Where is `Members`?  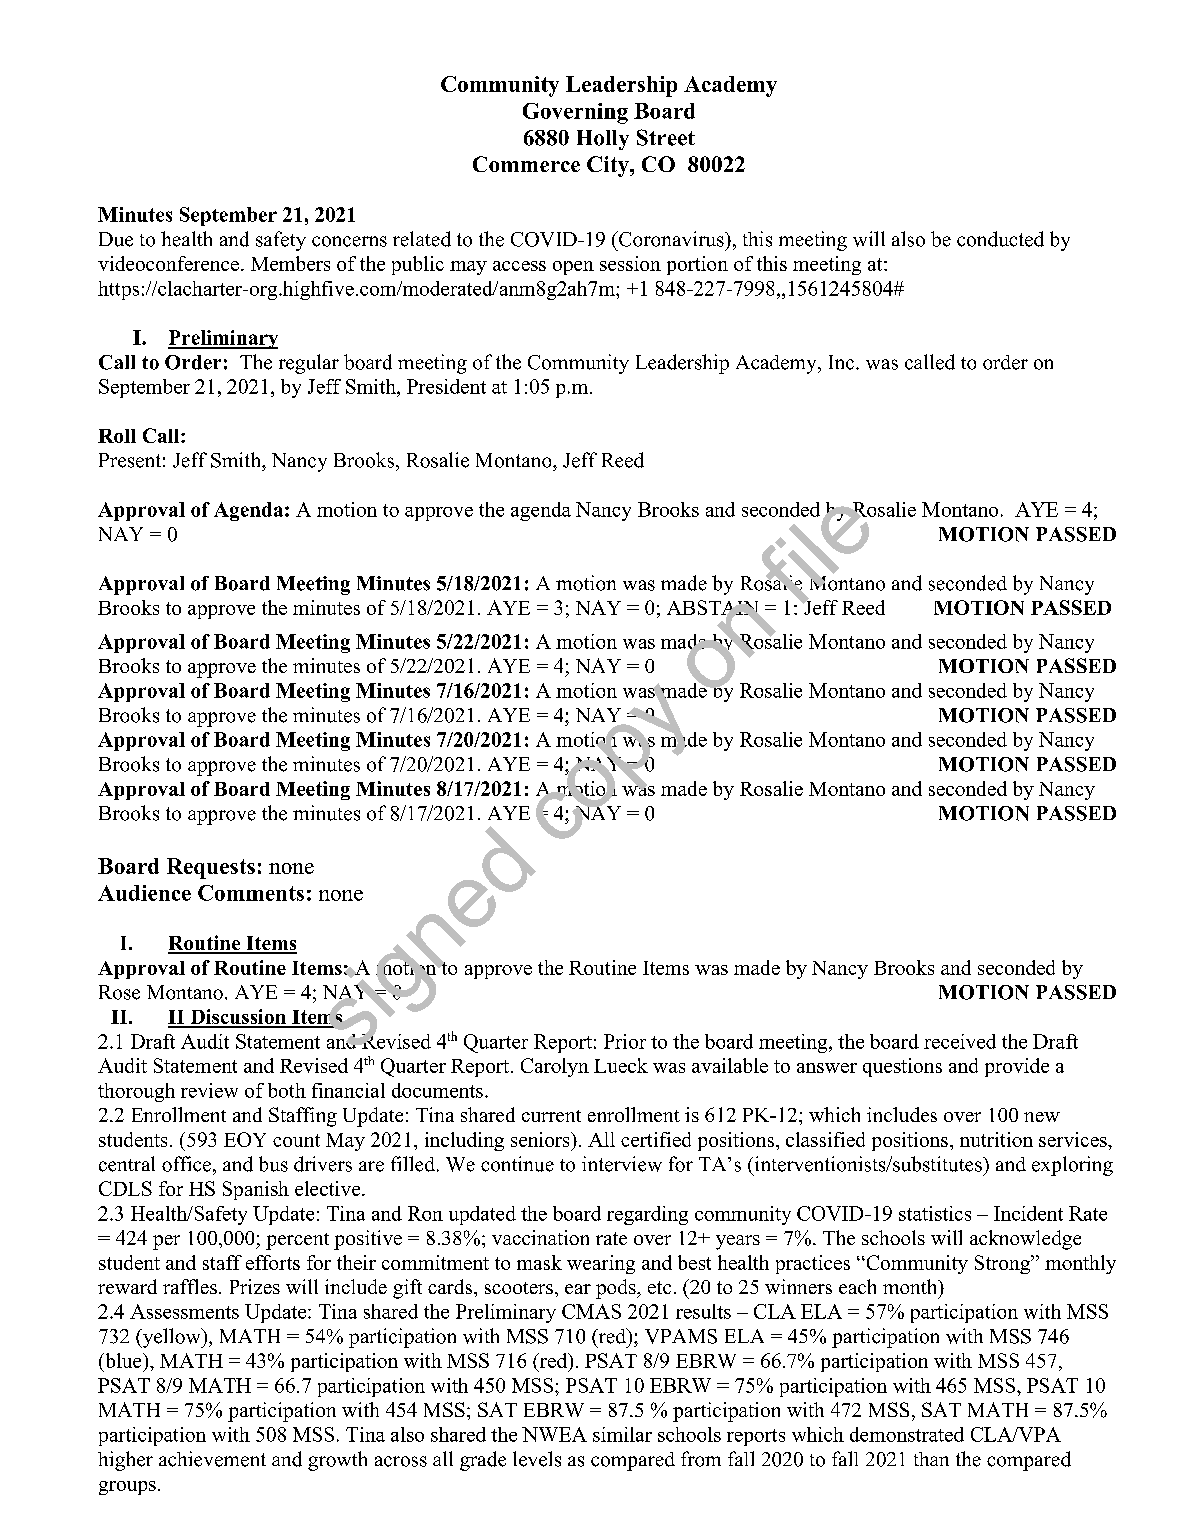 Members is located at coordinates (290, 263).
